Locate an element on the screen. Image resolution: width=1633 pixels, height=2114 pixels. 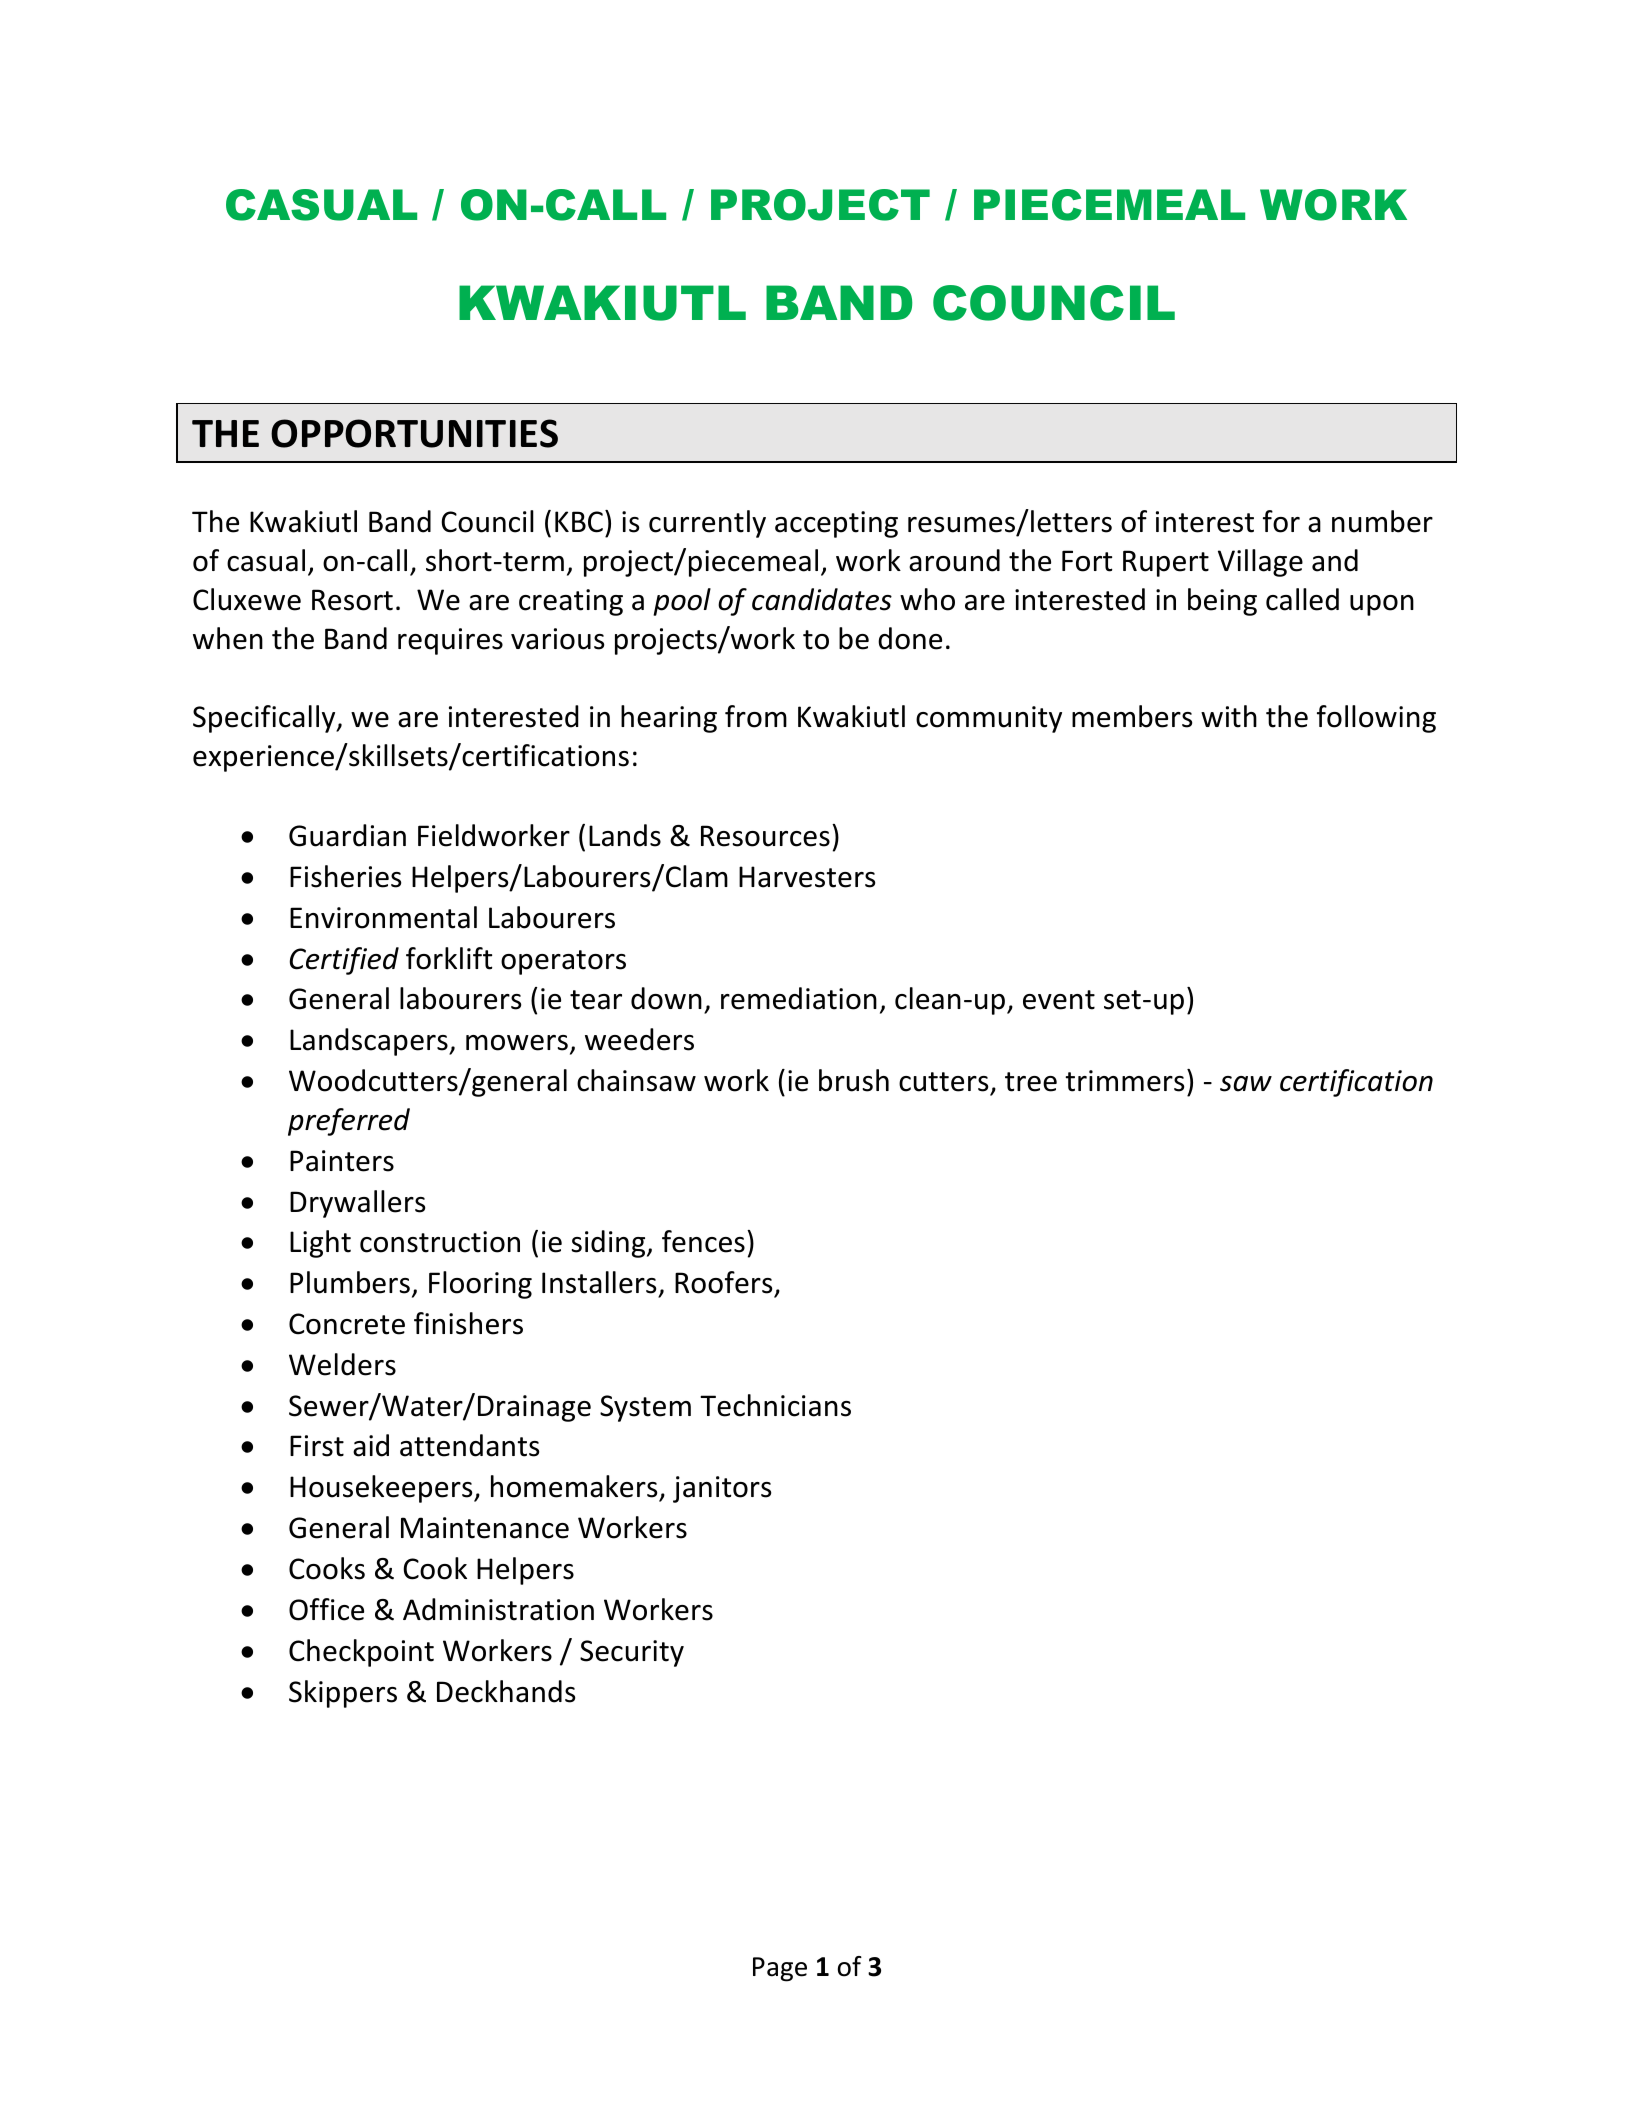
Village is located at coordinates (1260, 563).
